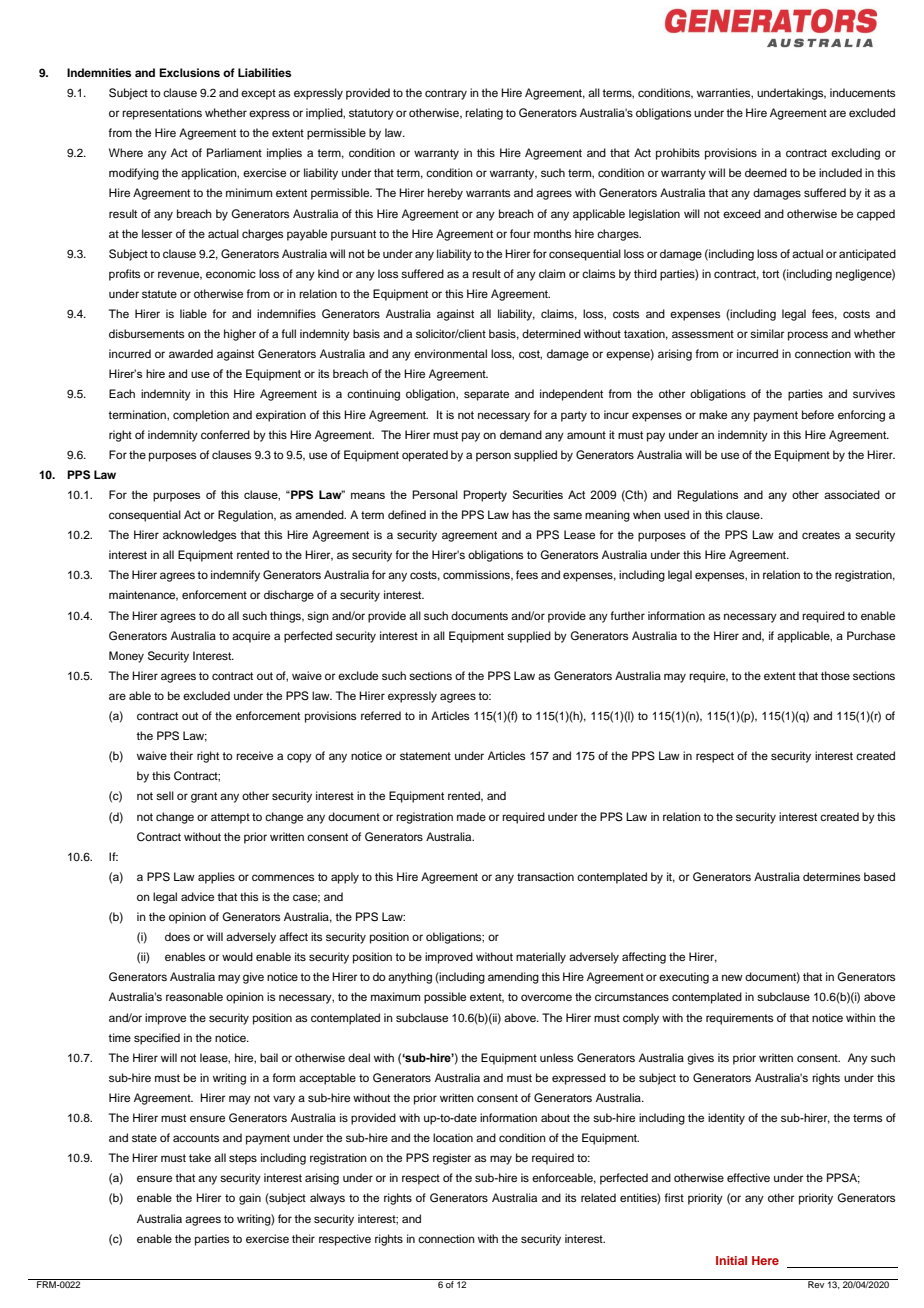  I want to click on commissions, so click(478, 575).
